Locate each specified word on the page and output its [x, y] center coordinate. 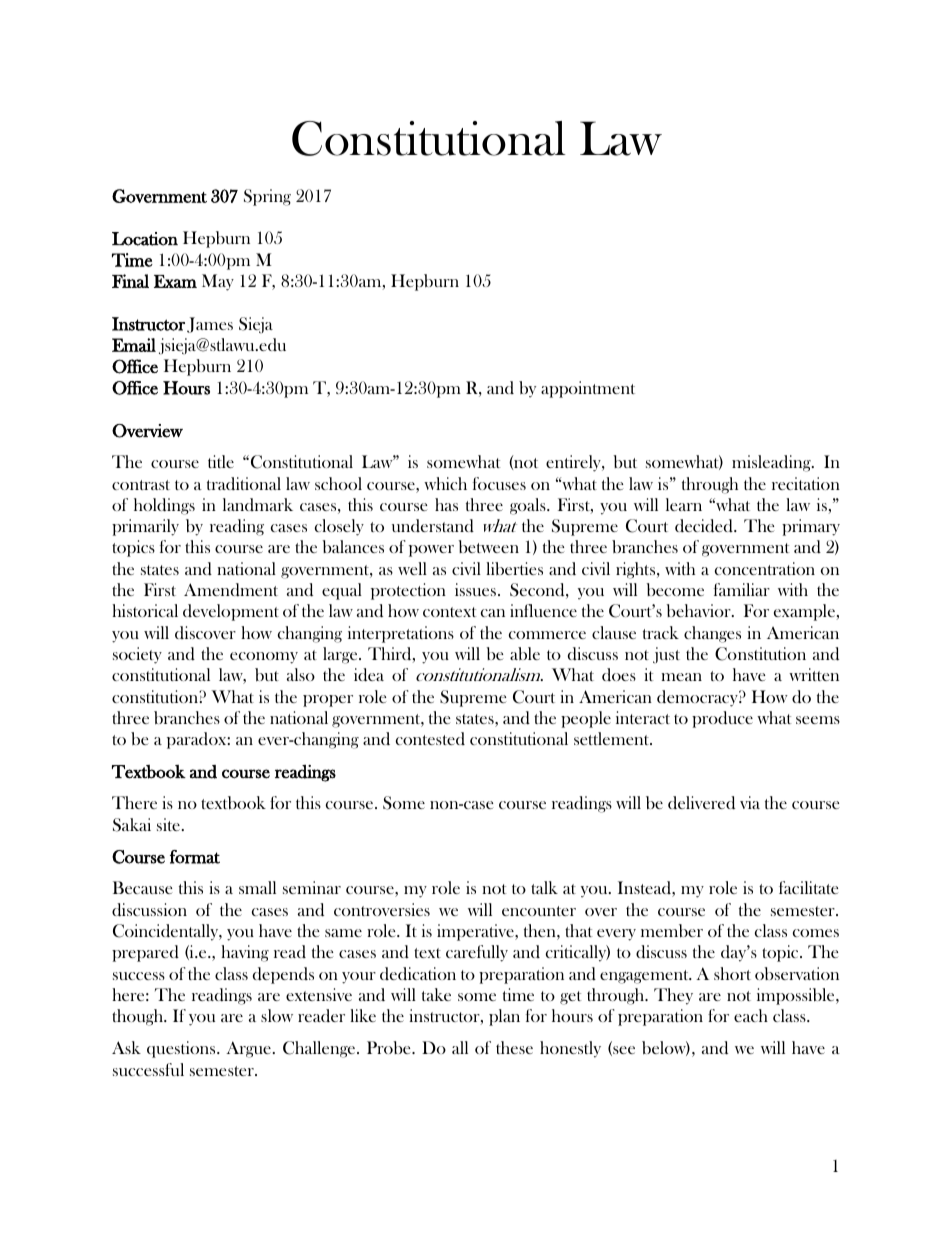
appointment [588, 389]
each [751, 1015]
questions [182, 1049]
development [231, 612]
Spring [267, 197]
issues [475, 589]
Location [145, 239]
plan [504, 1017]
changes [712, 634]
